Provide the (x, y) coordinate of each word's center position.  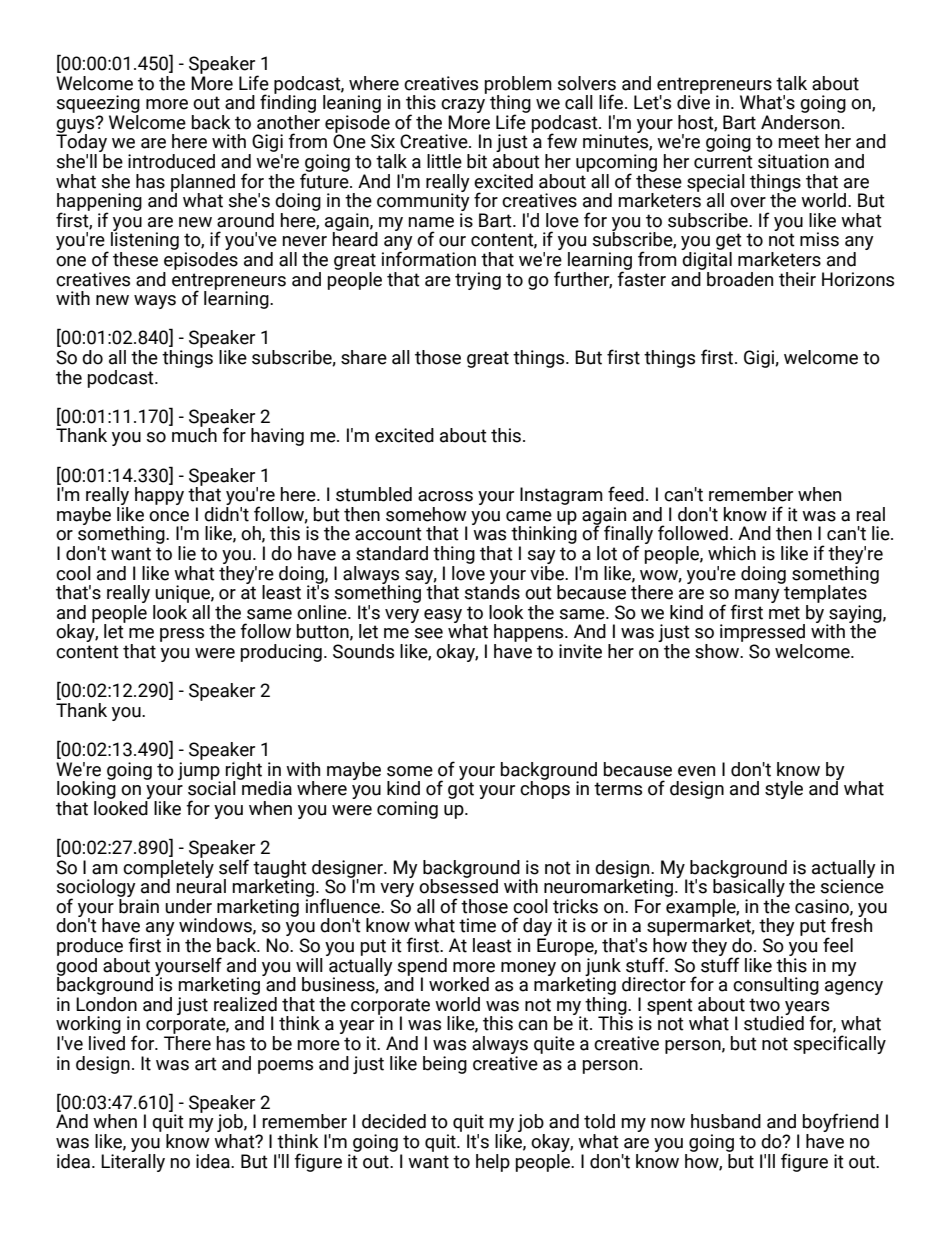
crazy (463, 107)
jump (199, 772)
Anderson (801, 121)
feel (838, 945)
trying (478, 281)
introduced (171, 161)
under (188, 906)
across (445, 496)
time (477, 925)
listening (145, 241)
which (732, 553)
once (169, 516)
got (461, 790)
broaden (740, 279)
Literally (133, 1161)
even (696, 771)
